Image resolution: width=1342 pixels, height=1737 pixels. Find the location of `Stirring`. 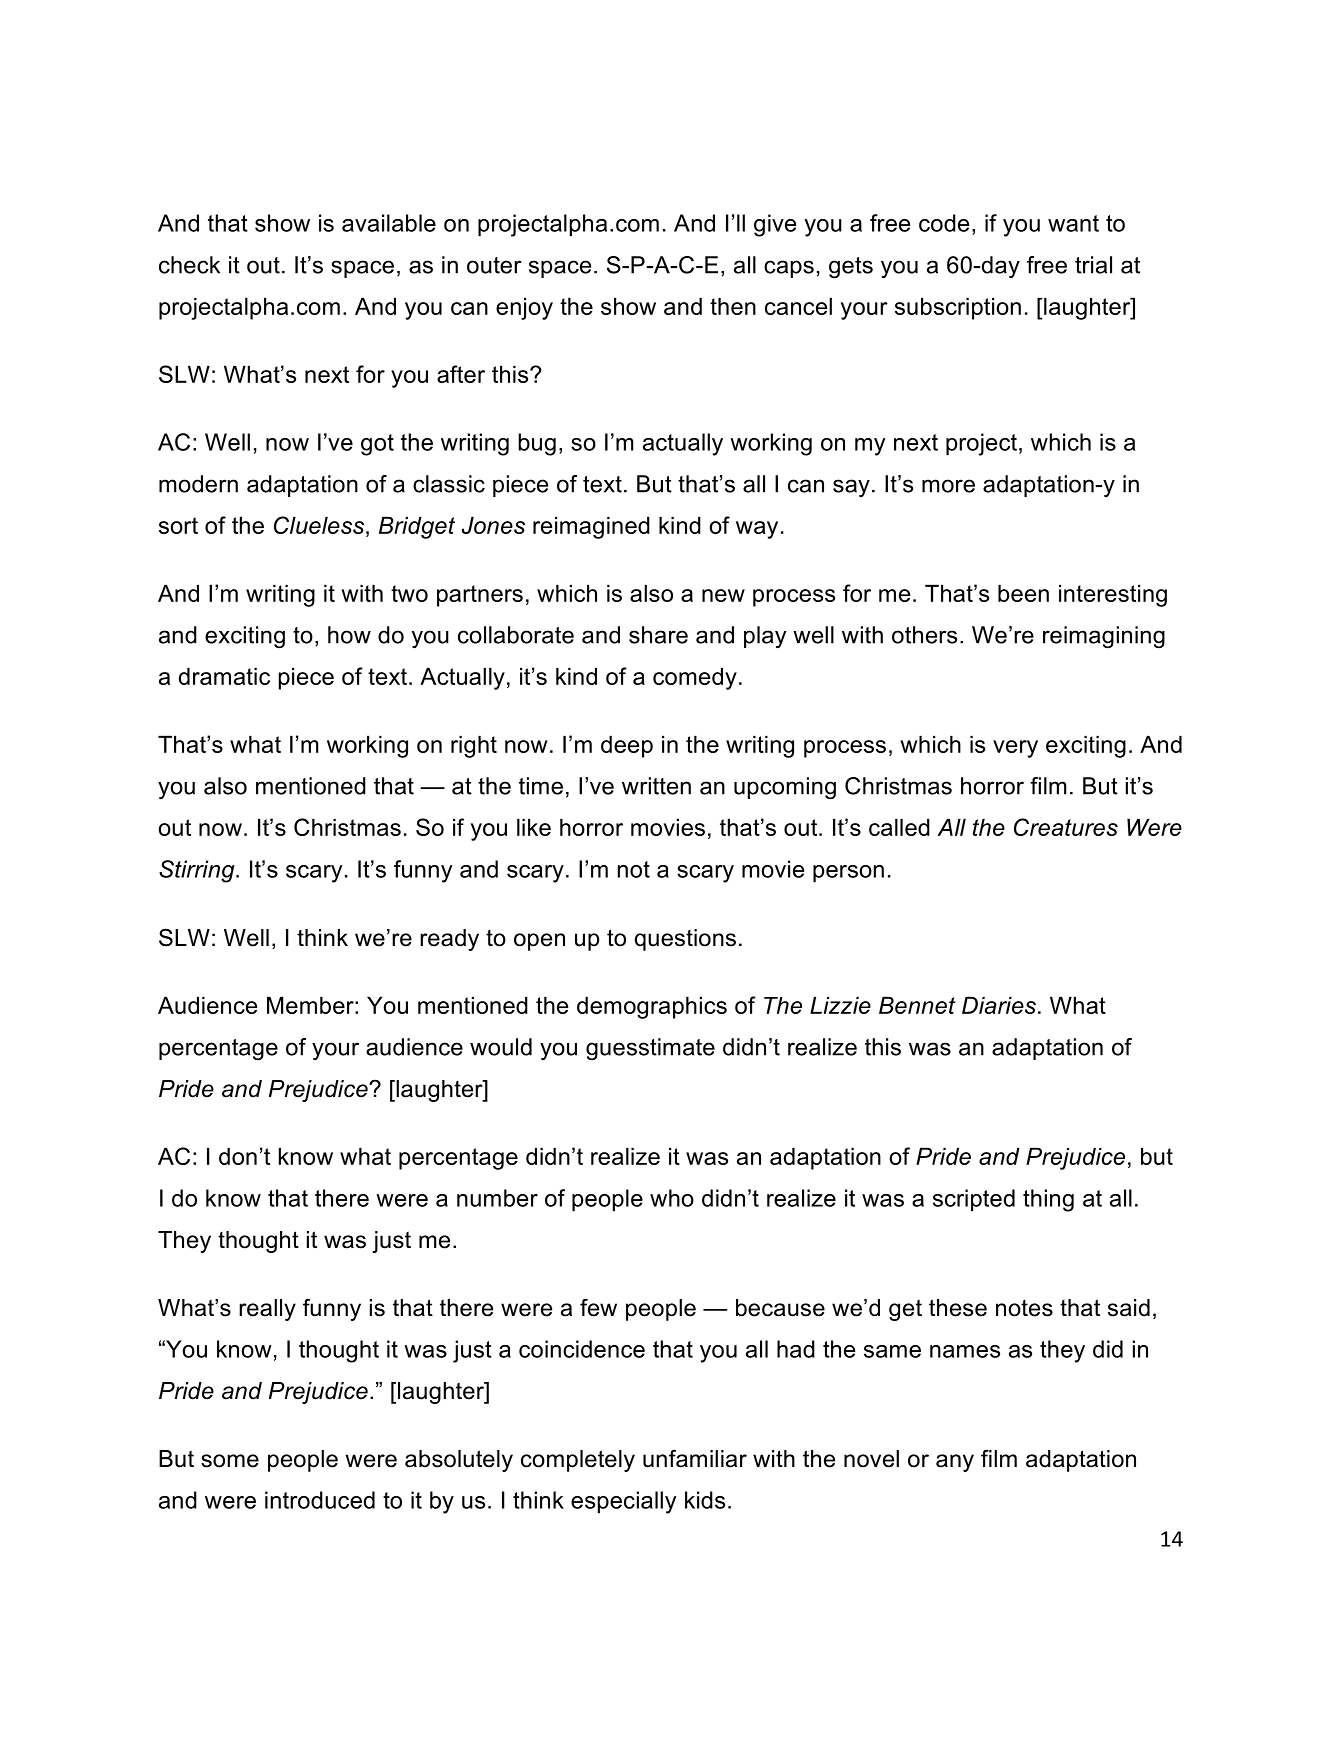

Stirring is located at coordinates (198, 871).
